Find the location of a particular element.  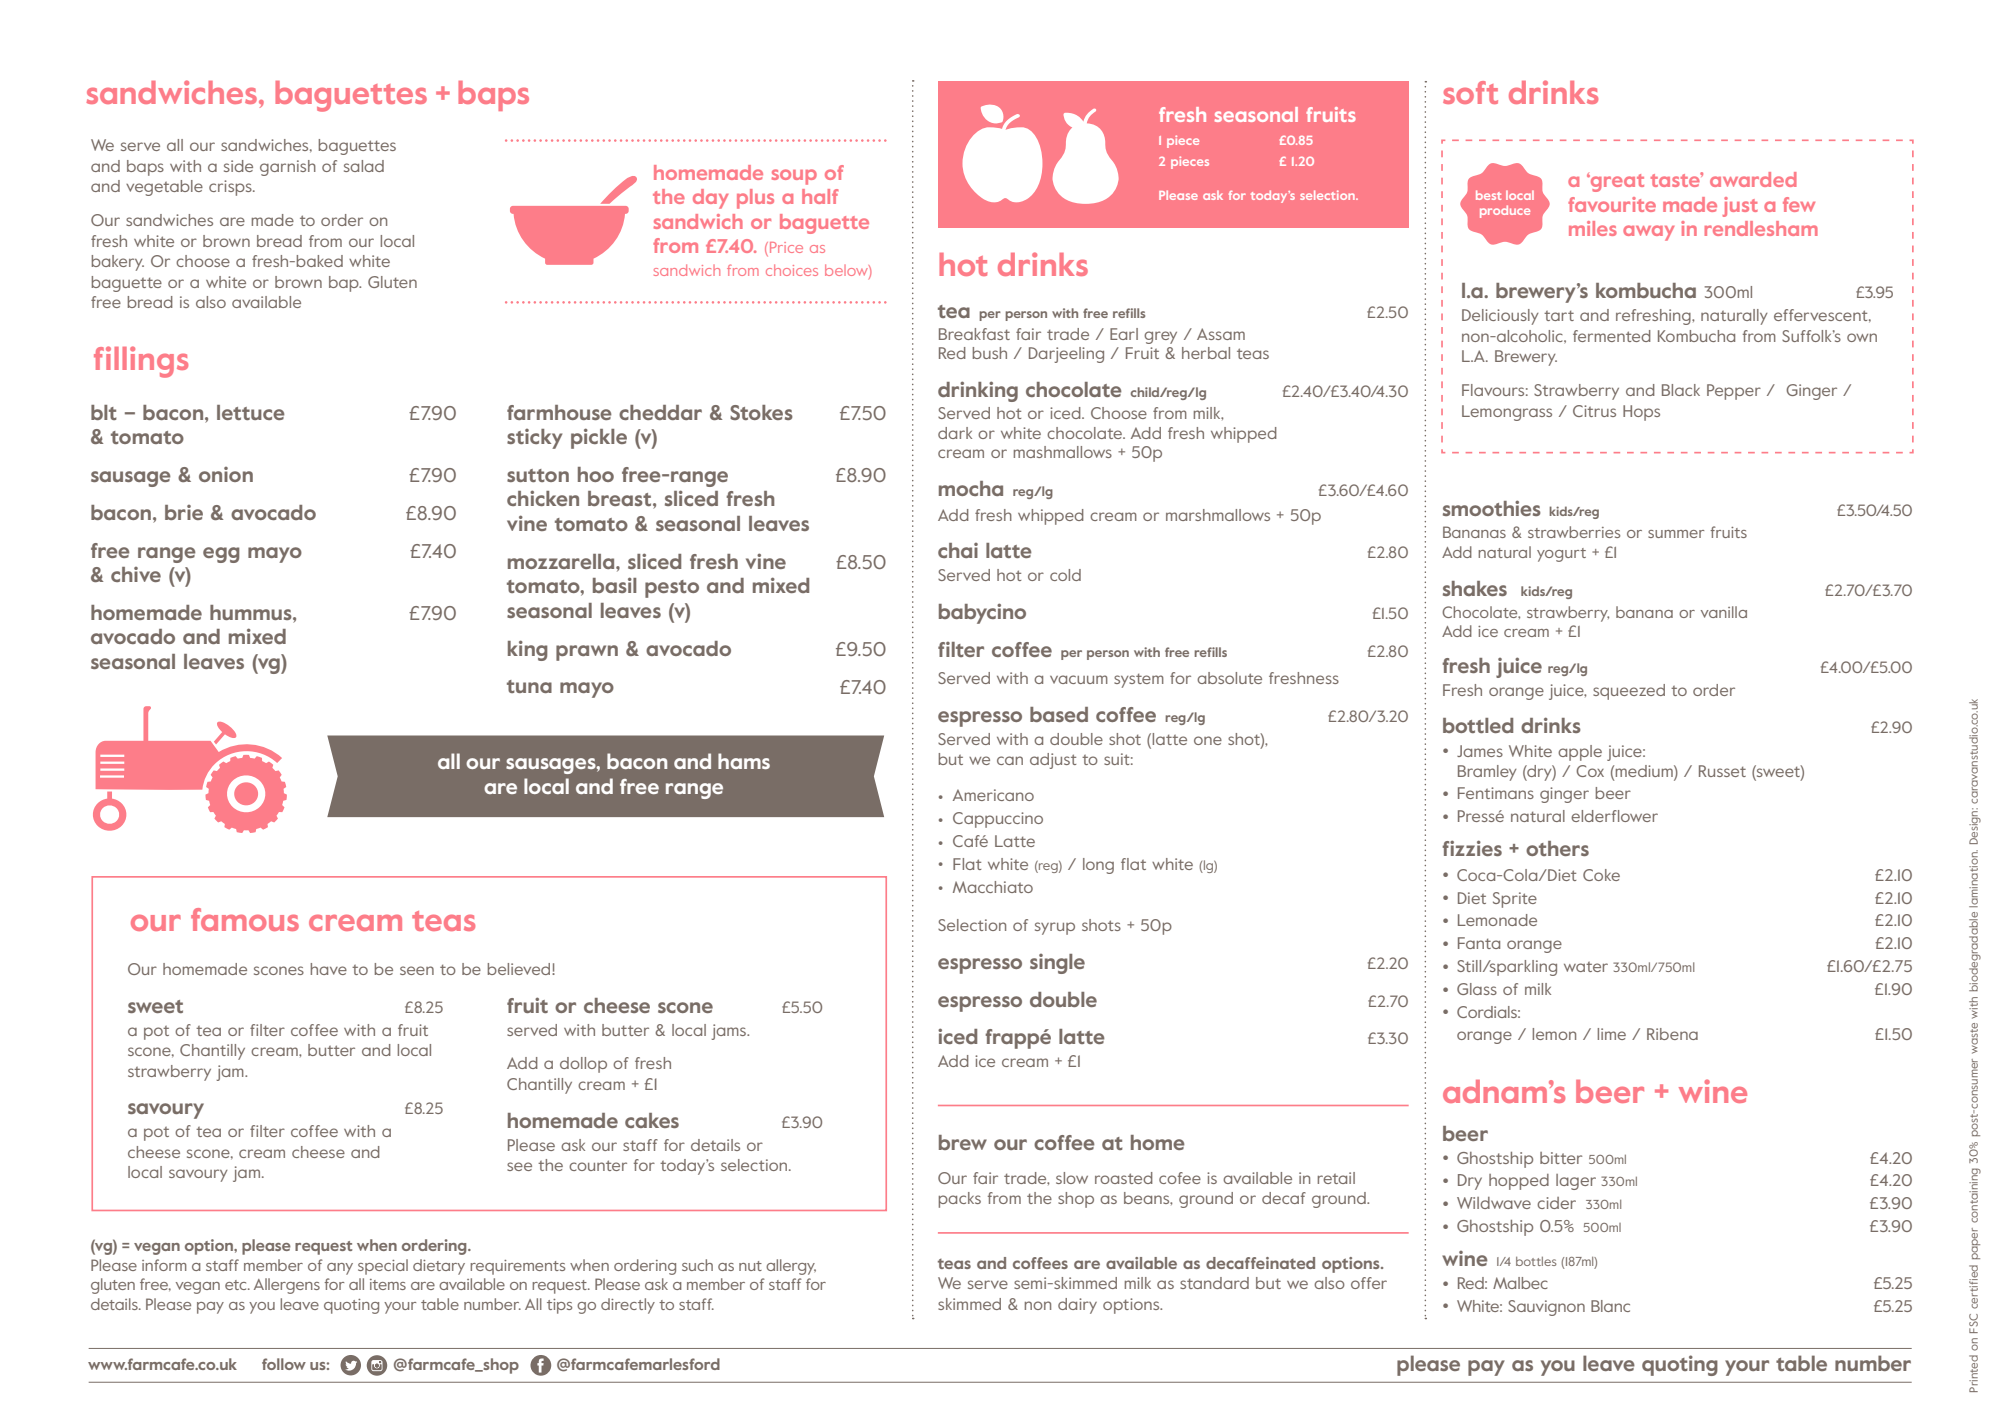

soft is located at coordinates (1470, 92).
